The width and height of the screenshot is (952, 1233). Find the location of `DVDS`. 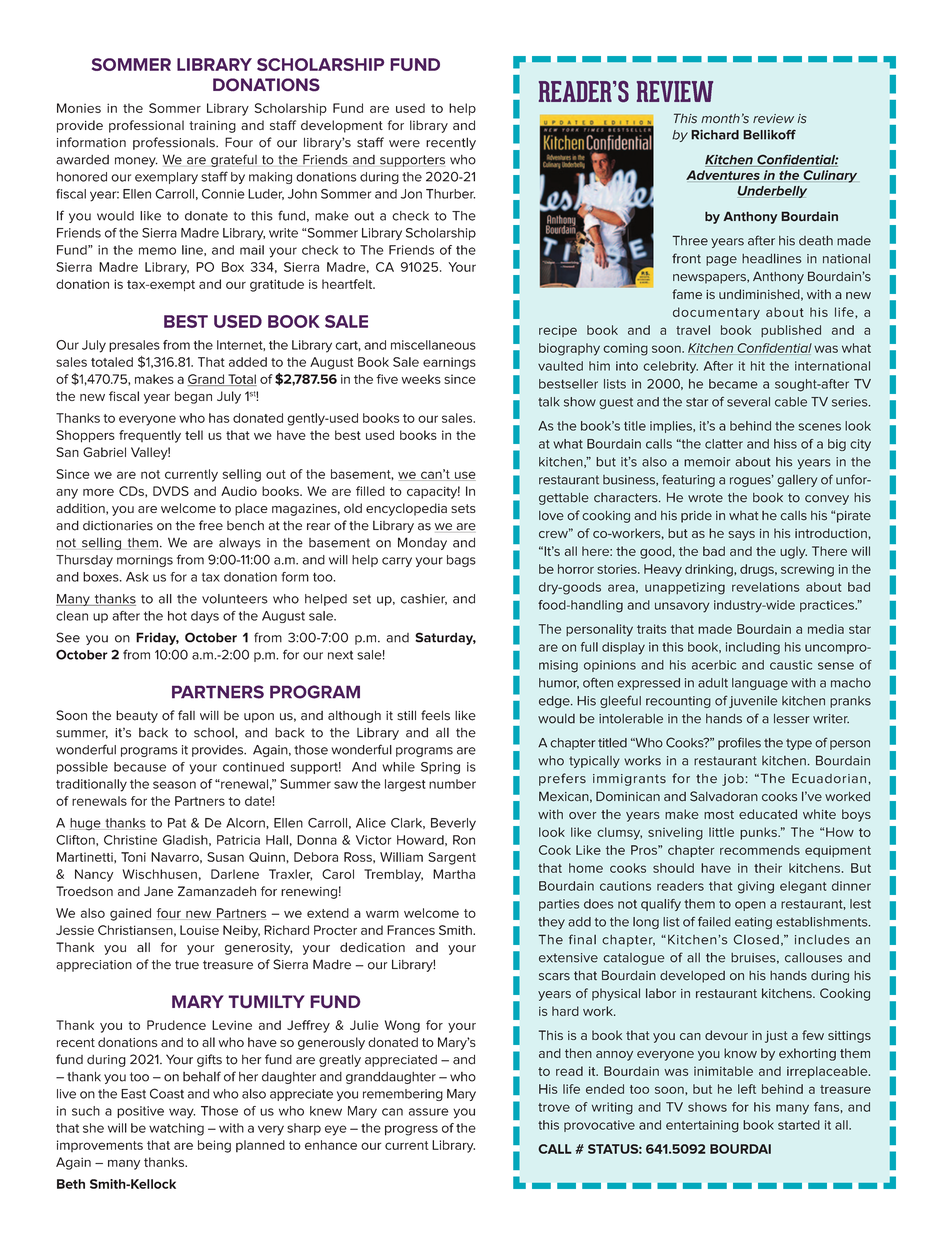

DVDS is located at coordinates (171, 491).
